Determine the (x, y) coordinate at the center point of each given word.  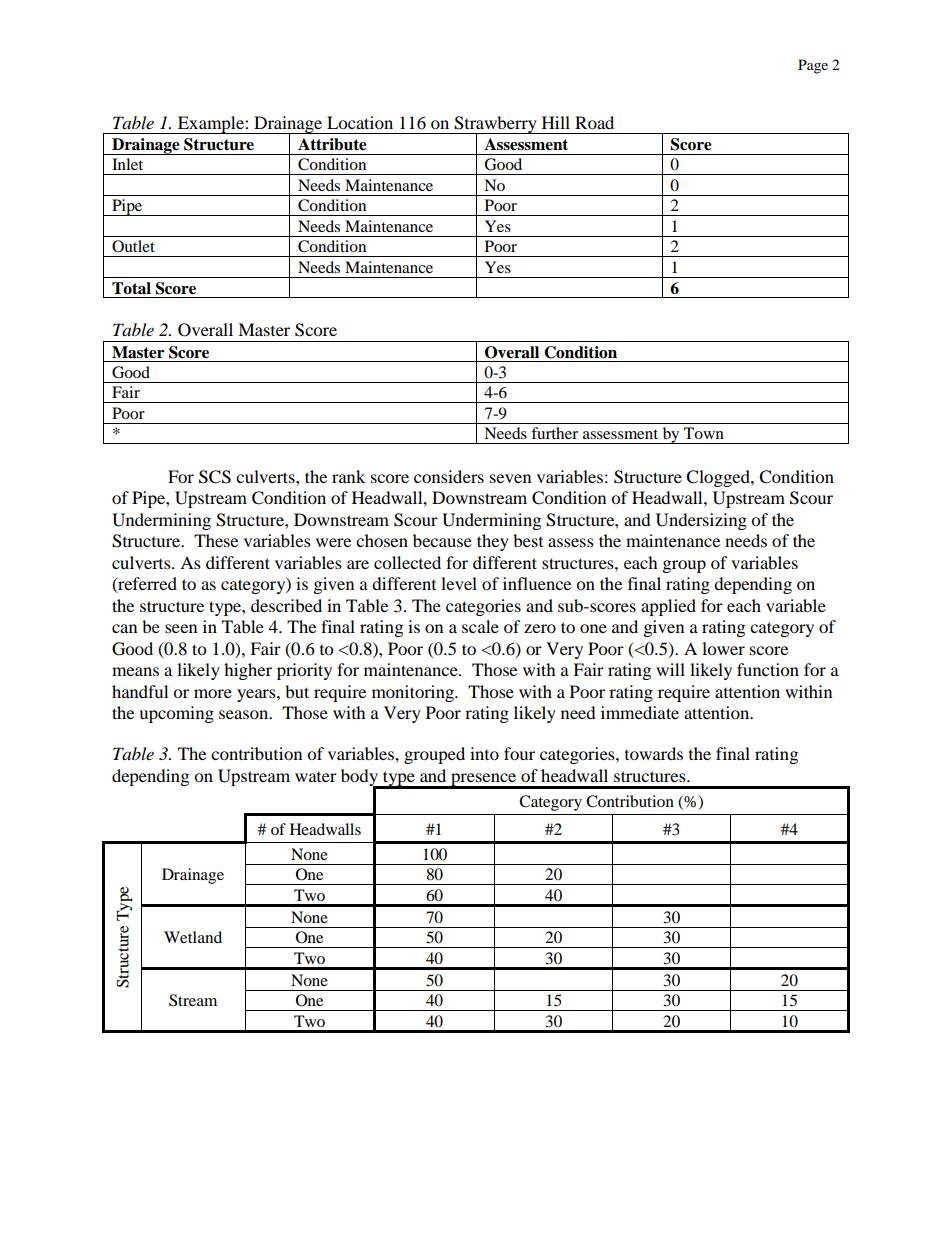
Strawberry (495, 125)
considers (449, 476)
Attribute (332, 144)
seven (510, 478)
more (213, 693)
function (768, 669)
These (216, 540)
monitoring (414, 693)
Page (813, 66)
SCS (215, 477)
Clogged (719, 478)
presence (484, 780)
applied (668, 607)
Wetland (193, 937)
